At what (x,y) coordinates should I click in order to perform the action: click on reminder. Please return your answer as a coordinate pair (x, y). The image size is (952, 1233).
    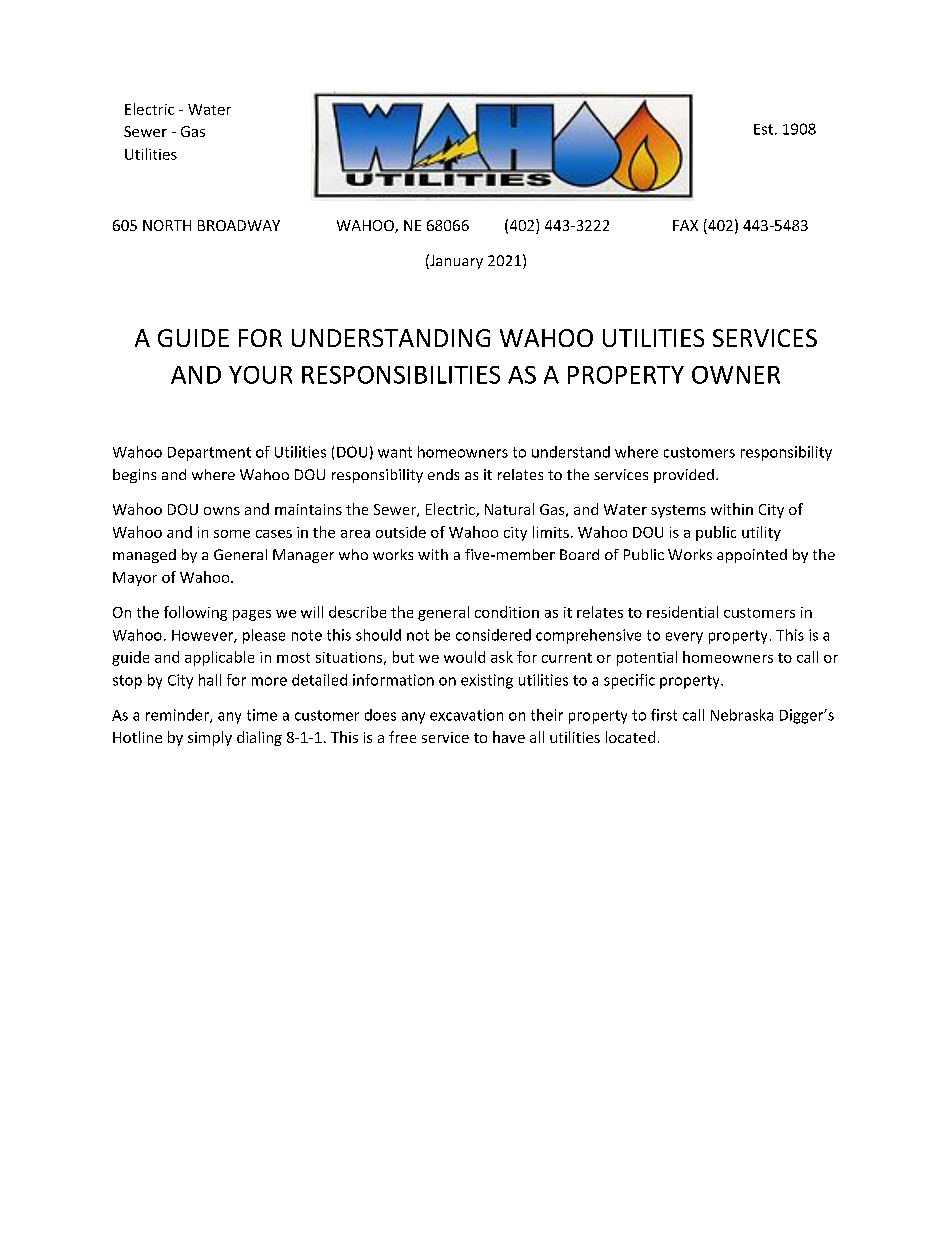
    Looking at the image, I should click on (178, 716).
